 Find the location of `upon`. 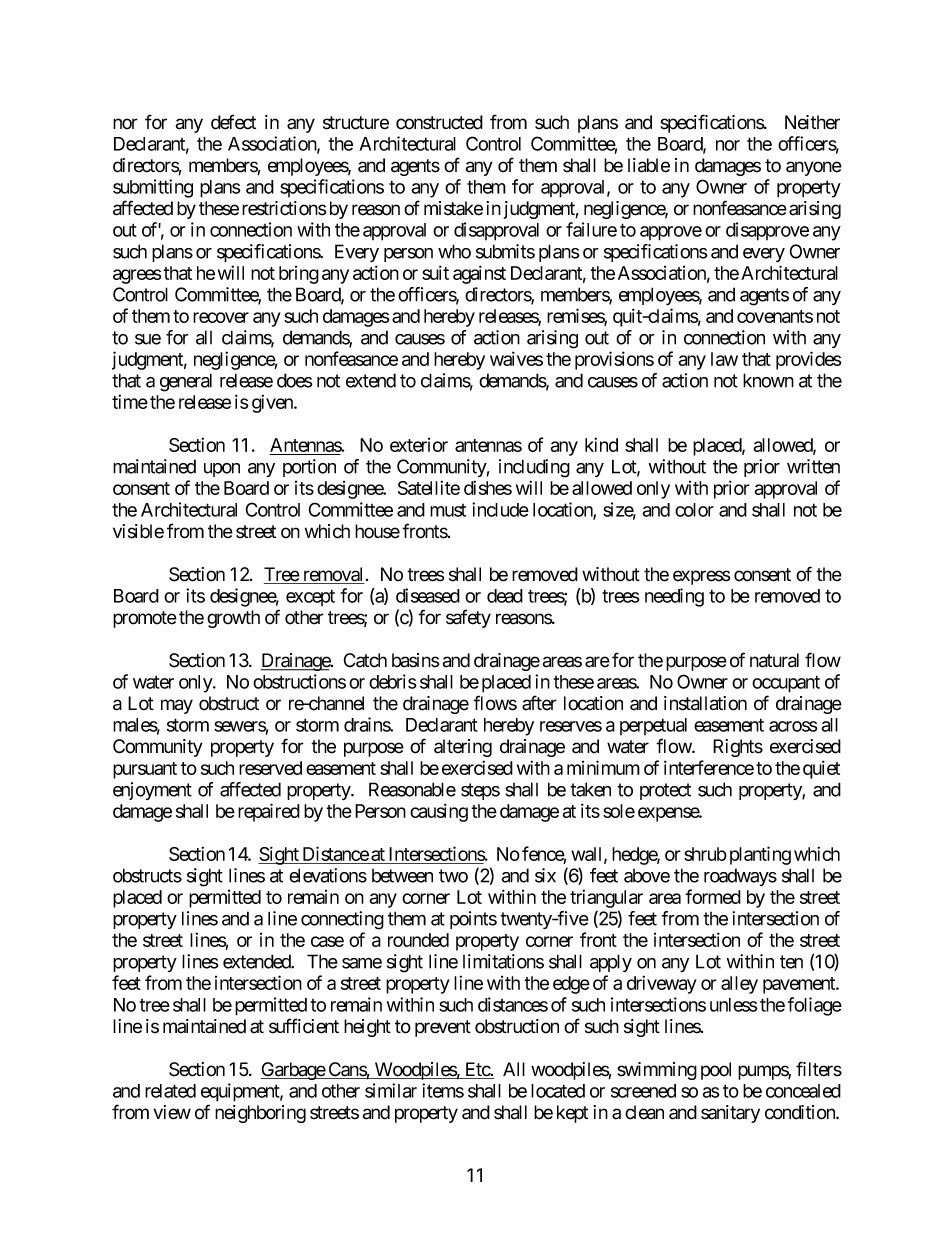

upon is located at coordinates (222, 470).
